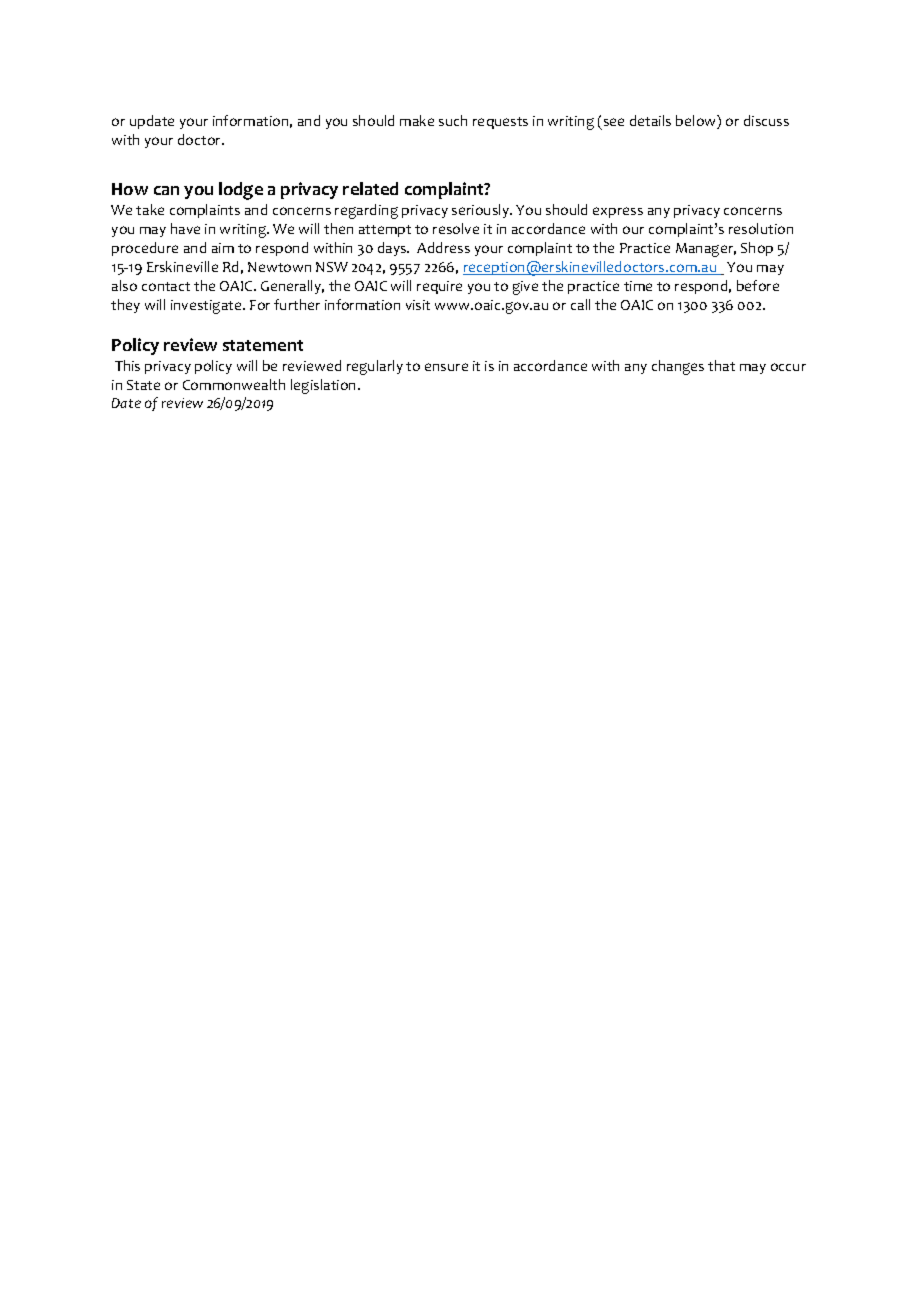 Image resolution: width=924 pixels, height=1308 pixels. What do you see at coordinates (418, 305) in the screenshot?
I see `visit` at bounding box center [418, 305].
